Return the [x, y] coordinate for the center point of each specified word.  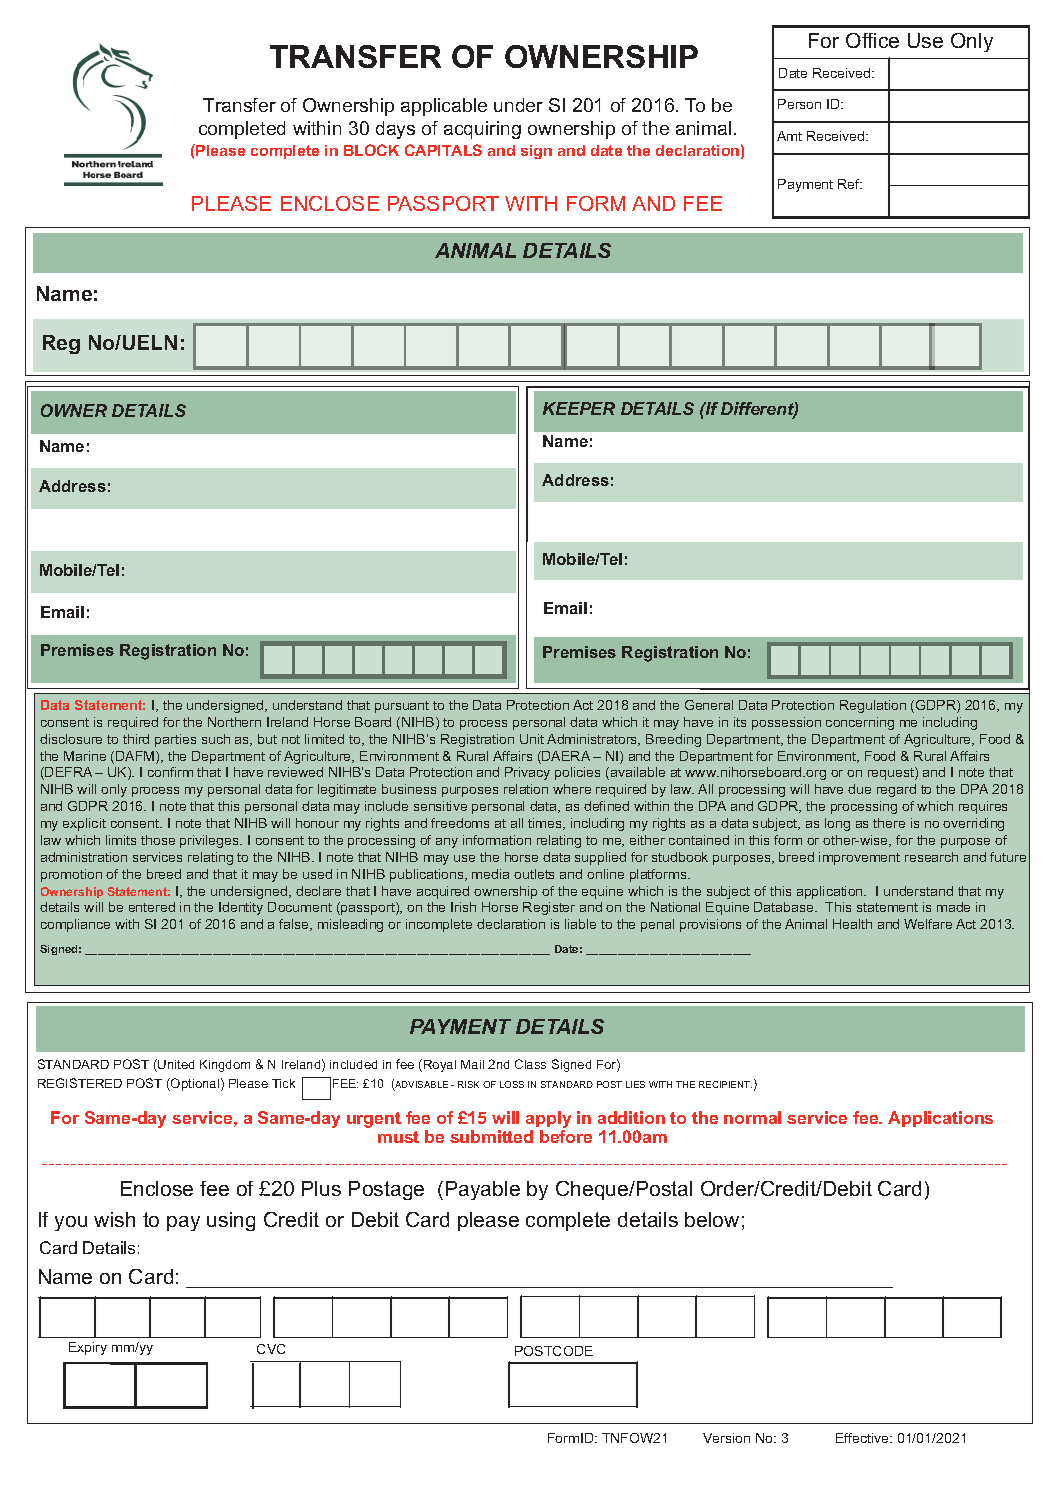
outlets [534, 874]
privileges [210, 841]
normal [752, 1117]
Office [872, 40]
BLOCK [371, 150]
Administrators [593, 740]
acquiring [482, 130]
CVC [271, 1349]
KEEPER [579, 408]
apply [548, 1121]
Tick [283, 1083]
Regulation [873, 706]
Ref [850, 184]
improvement [859, 858]
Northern [234, 722]
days [395, 130]
